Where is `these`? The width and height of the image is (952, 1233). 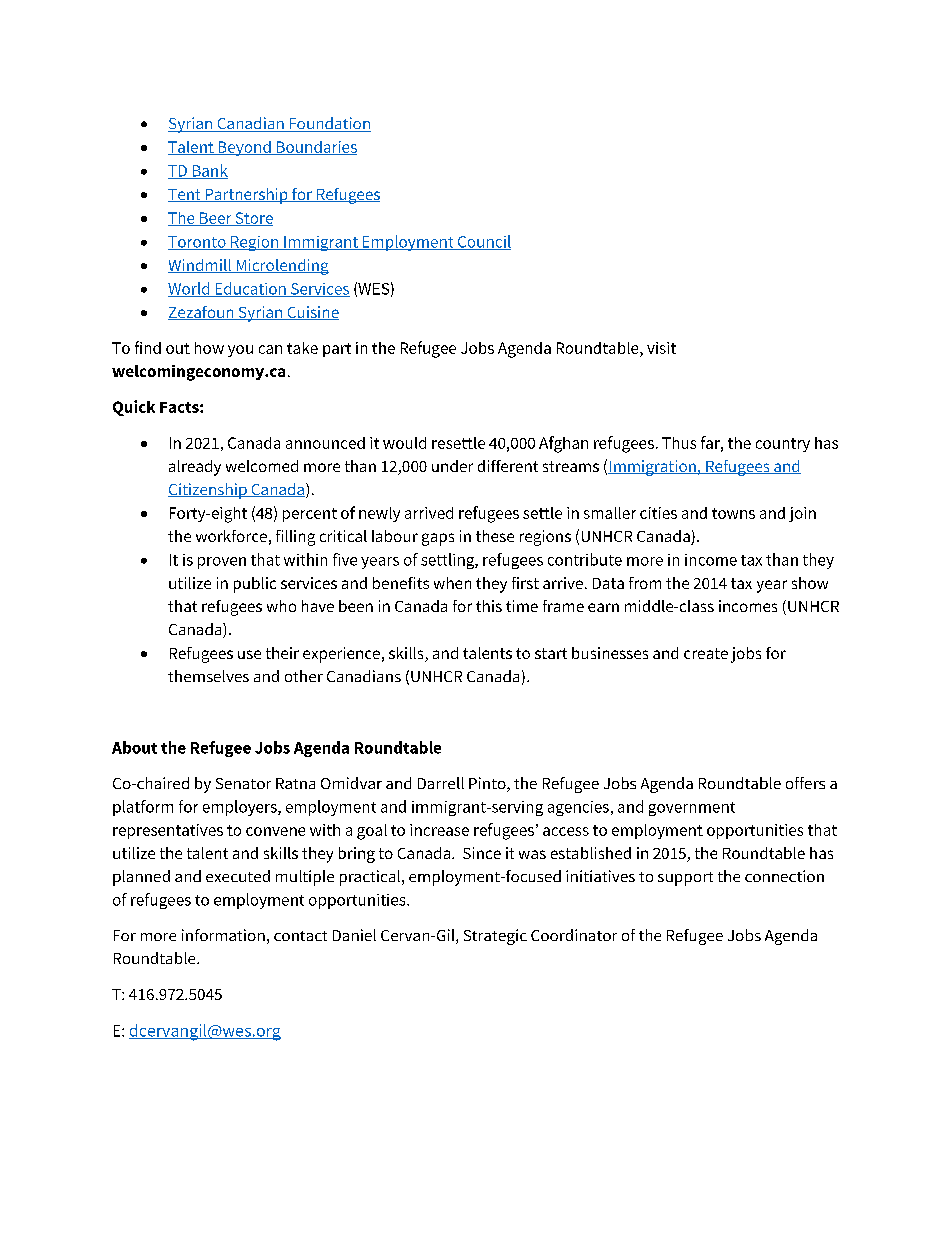
these is located at coordinates (495, 536).
